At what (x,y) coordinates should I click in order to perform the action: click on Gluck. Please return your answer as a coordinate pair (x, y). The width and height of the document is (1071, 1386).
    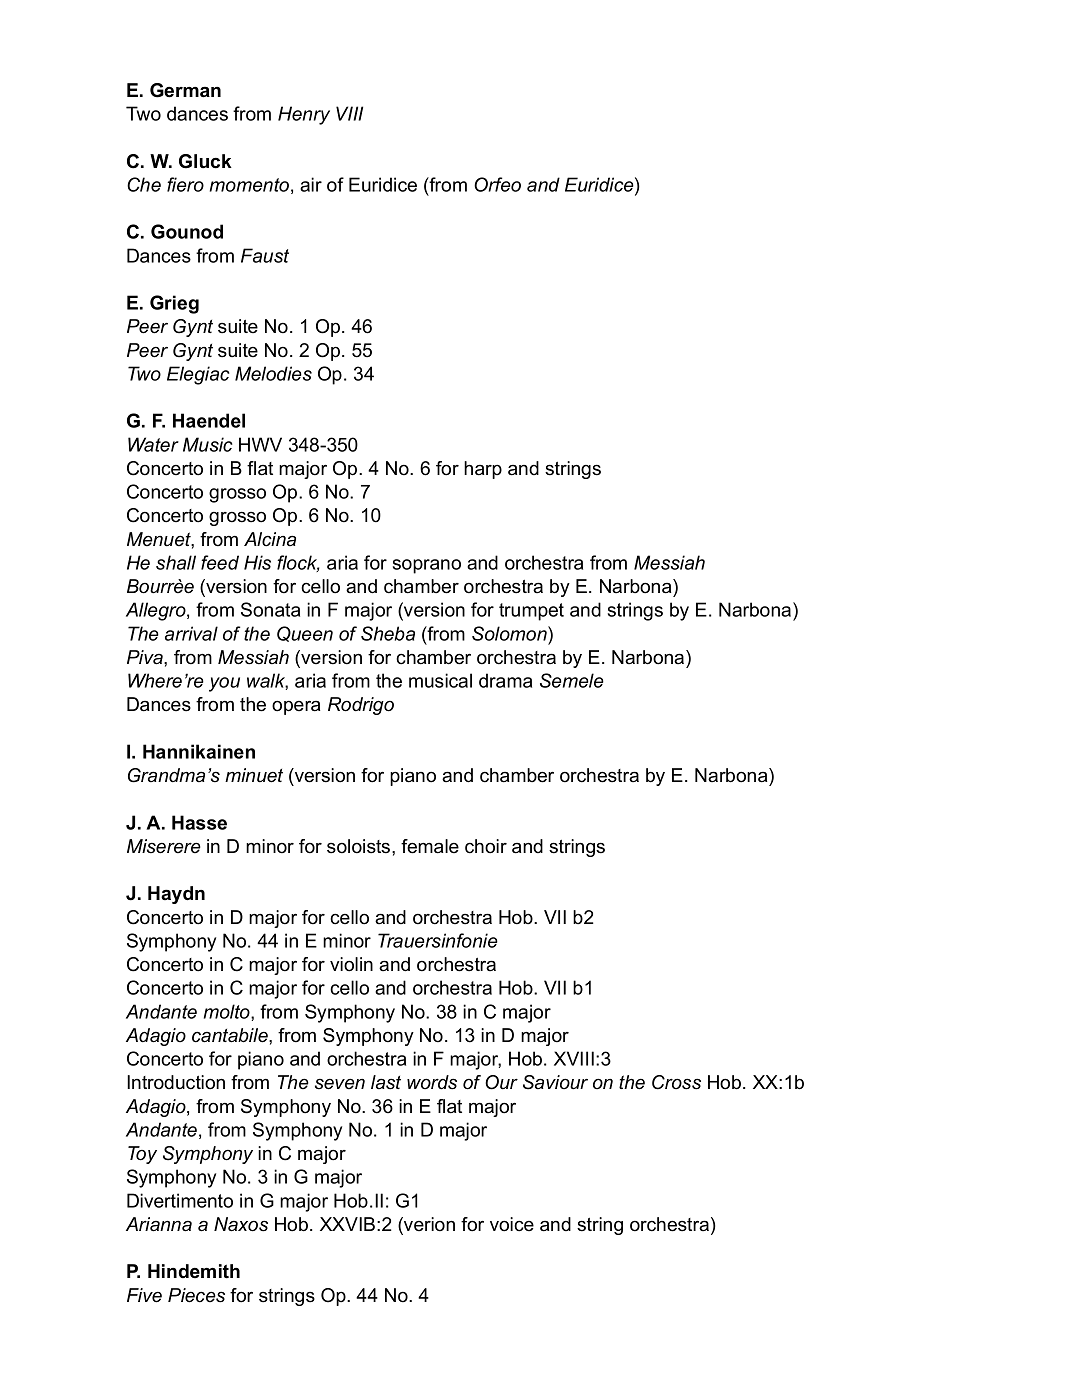
    Looking at the image, I should click on (205, 161).
